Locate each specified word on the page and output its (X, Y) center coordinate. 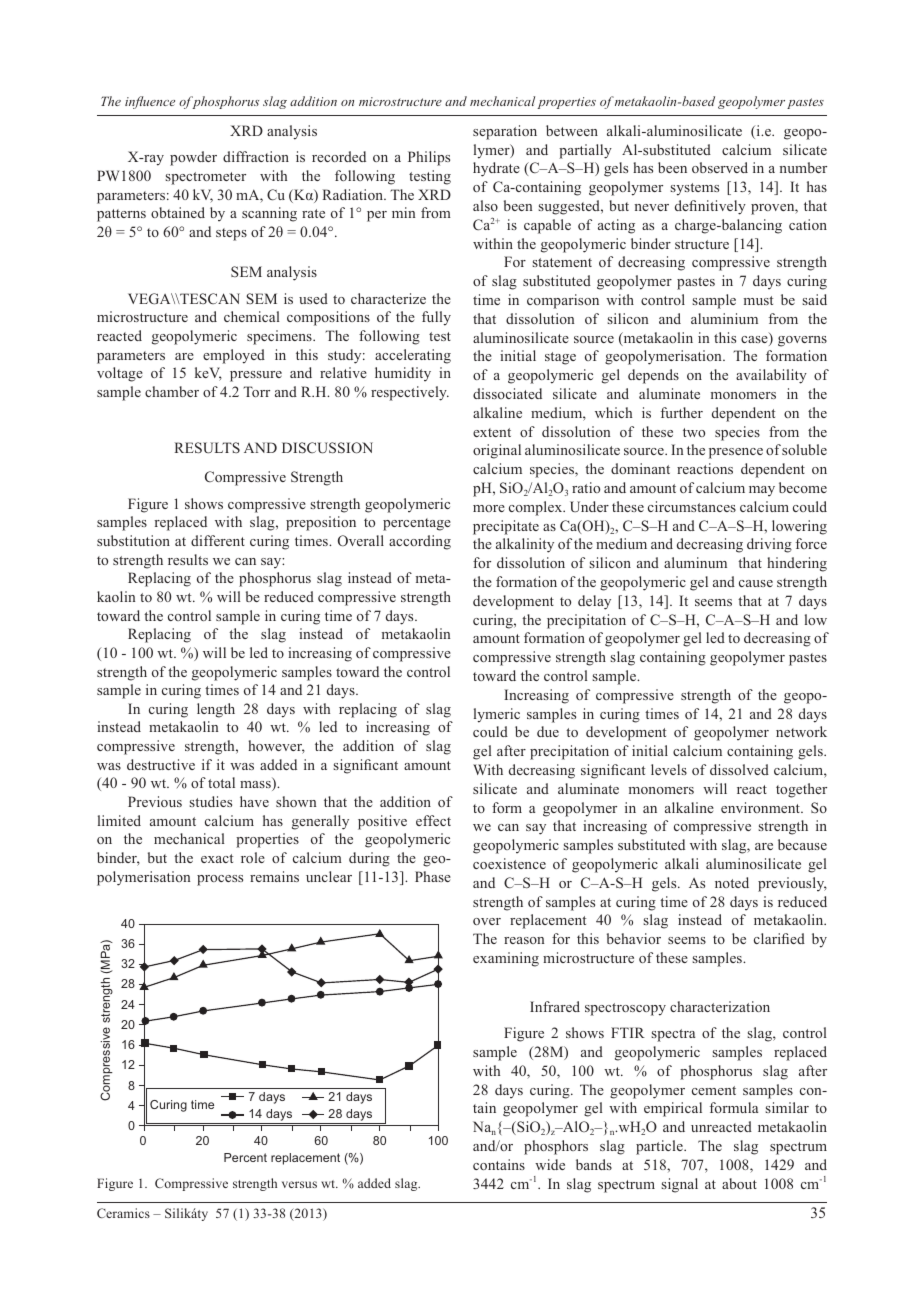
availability (771, 376)
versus (299, 1184)
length (216, 710)
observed (720, 167)
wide (550, 1164)
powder (193, 158)
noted (732, 882)
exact (217, 858)
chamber (172, 391)
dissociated (507, 393)
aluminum (695, 562)
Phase (433, 876)
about (739, 1183)
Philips (429, 158)
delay (594, 602)
